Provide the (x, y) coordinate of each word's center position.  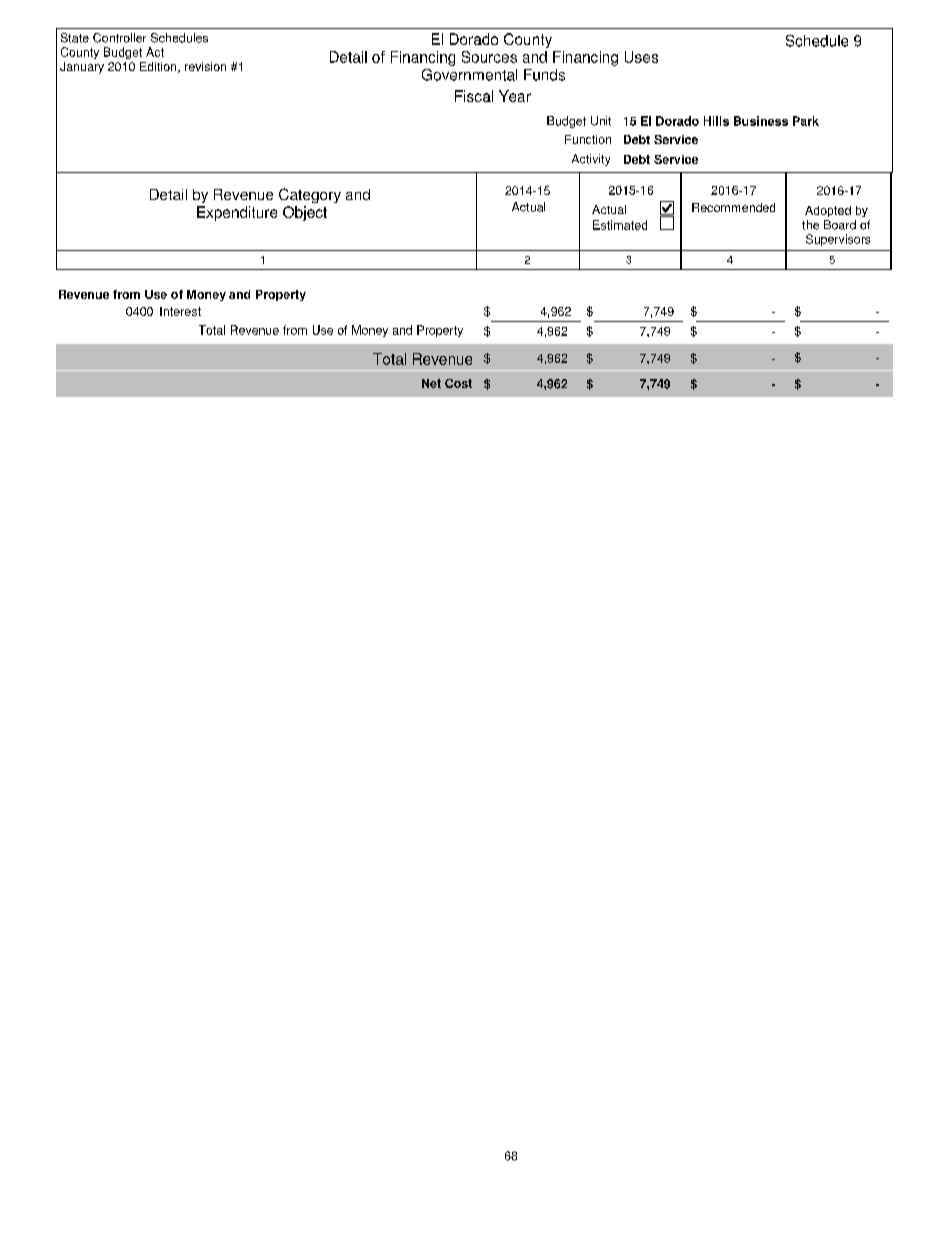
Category (310, 195)
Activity (591, 160)
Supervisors (838, 240)
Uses (641, 57)
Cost (458, 383)
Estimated (620, 225)
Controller (119, 38)
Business (761, 121)
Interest (180, 311)
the (810, 225)
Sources (489, 57)
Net (431, 383)
